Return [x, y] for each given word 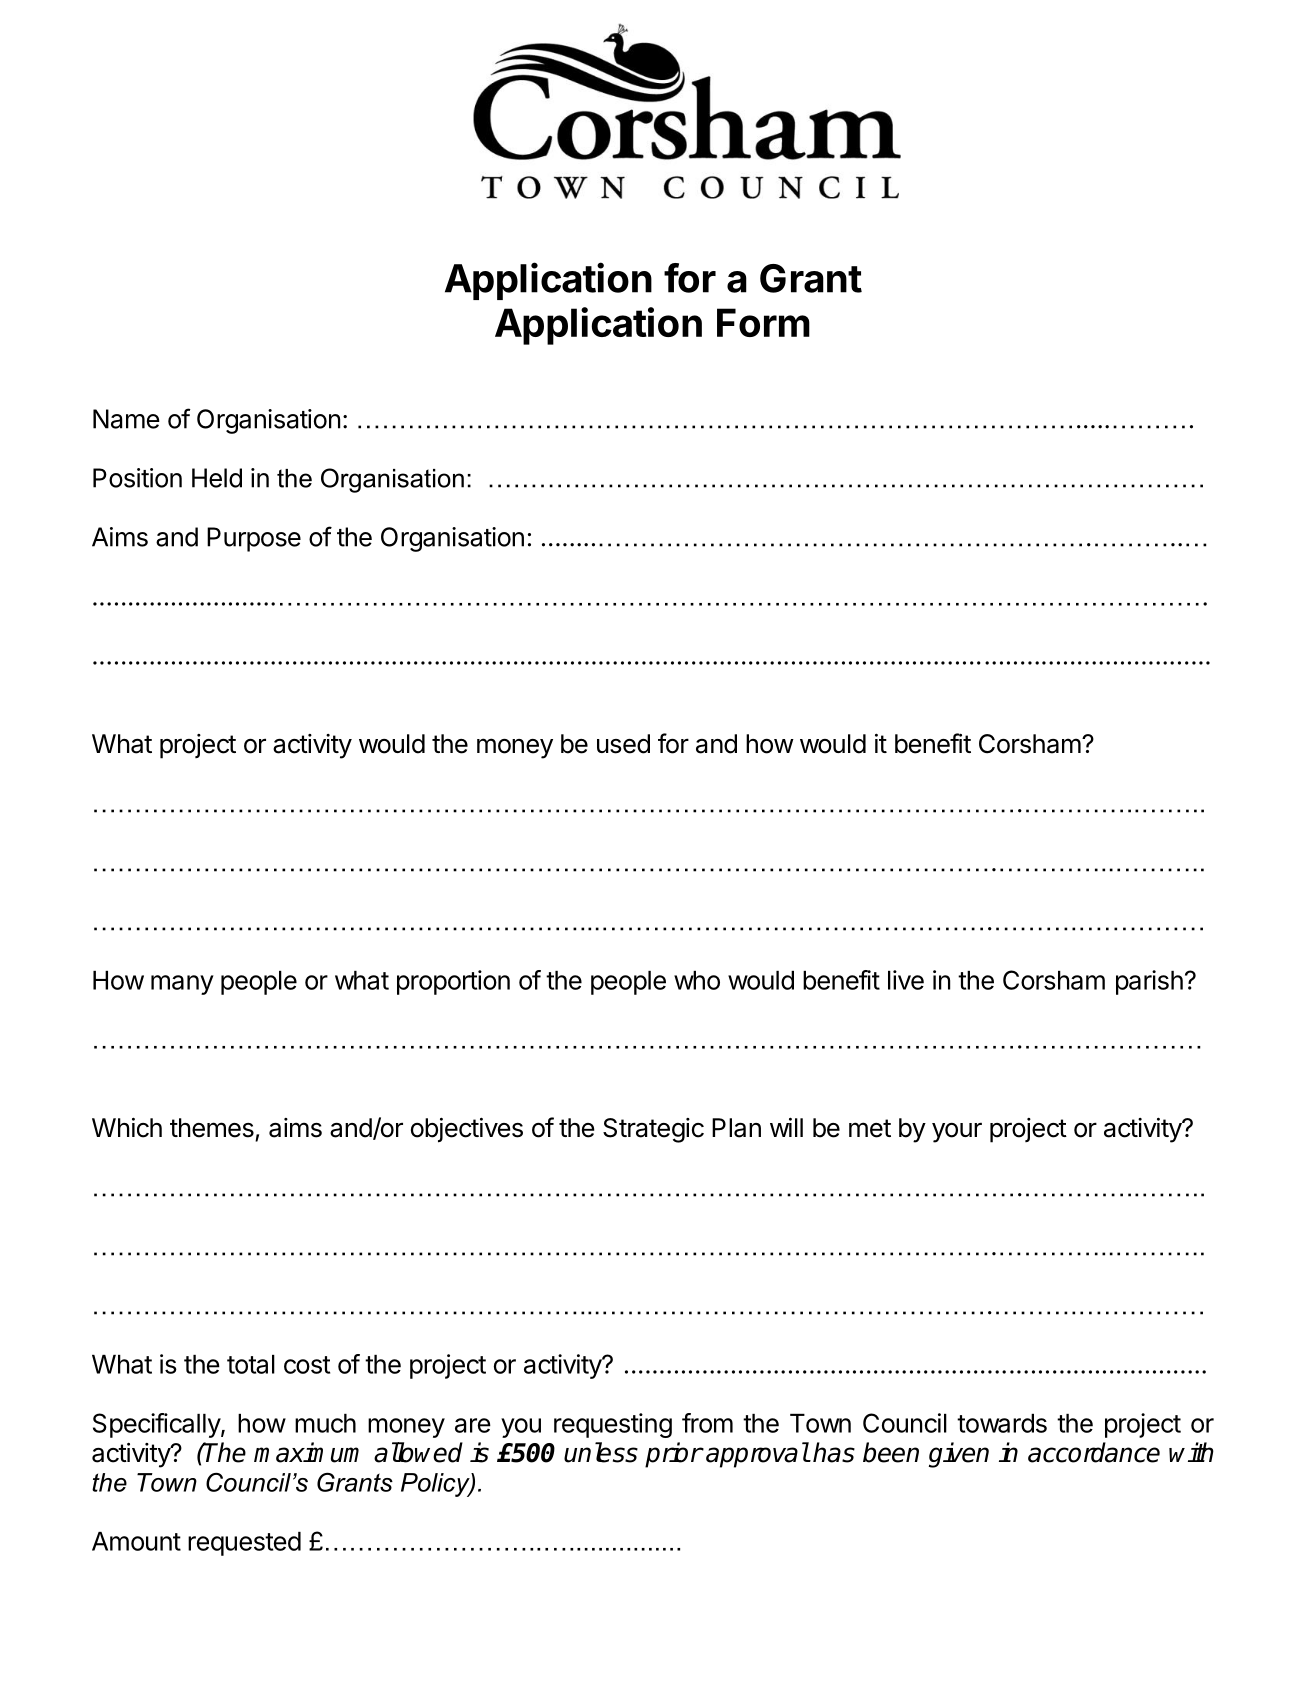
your [957, 1133]
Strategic [653, 1130]
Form [763, 322]
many [182, 985]
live [906, 980]
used [623, 744]
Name [126, 419]
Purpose [254, 539]
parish [1149, 982]
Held [217, 478]
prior [673, 1455]
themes [212, 1128]
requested [244, 1544]
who [697, 980]
